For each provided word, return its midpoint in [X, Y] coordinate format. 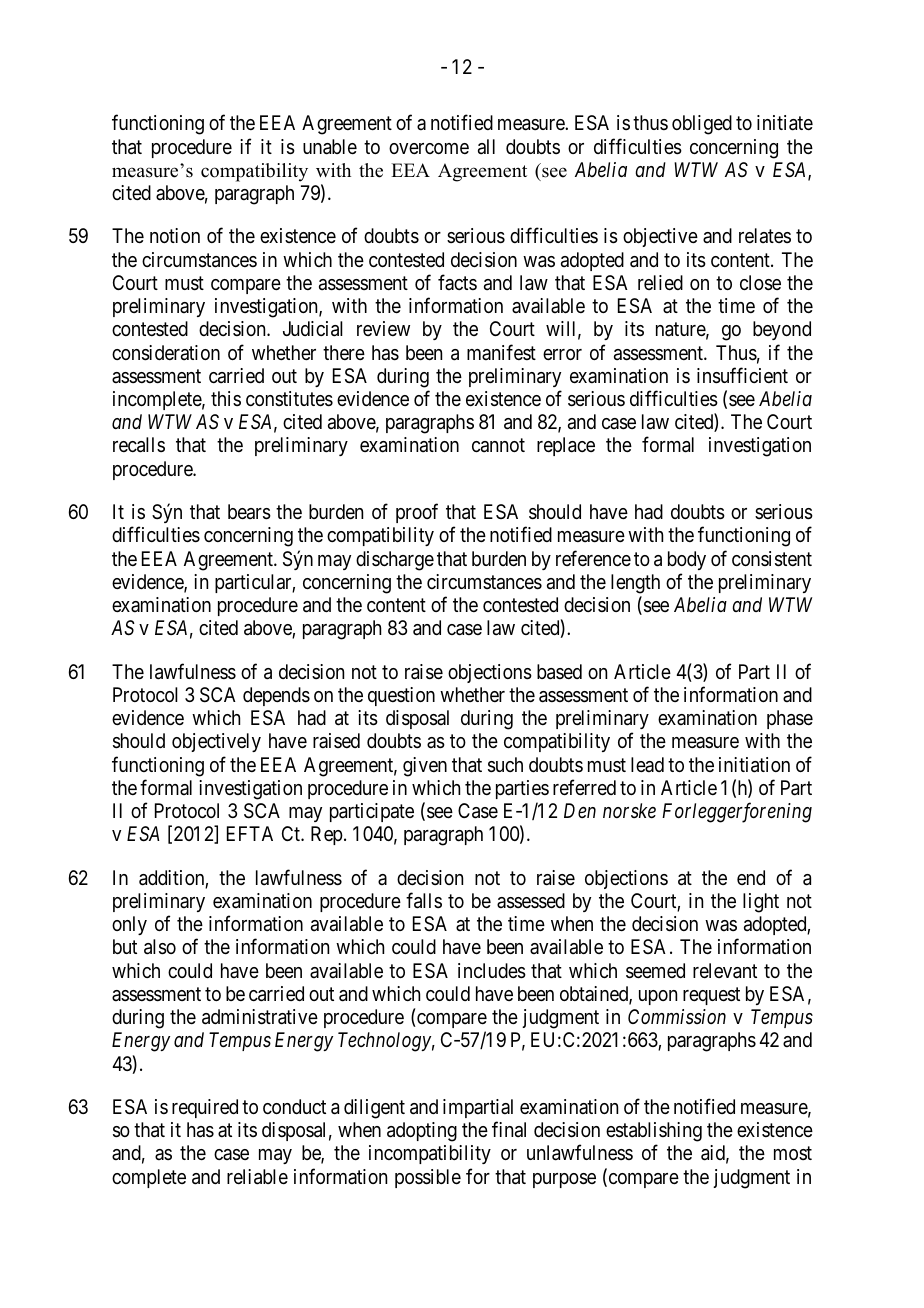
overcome [429, 148]
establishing [654, 1133]
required [205, 1108]
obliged [702, 125]
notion [175, 235]
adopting [422, 1132]
